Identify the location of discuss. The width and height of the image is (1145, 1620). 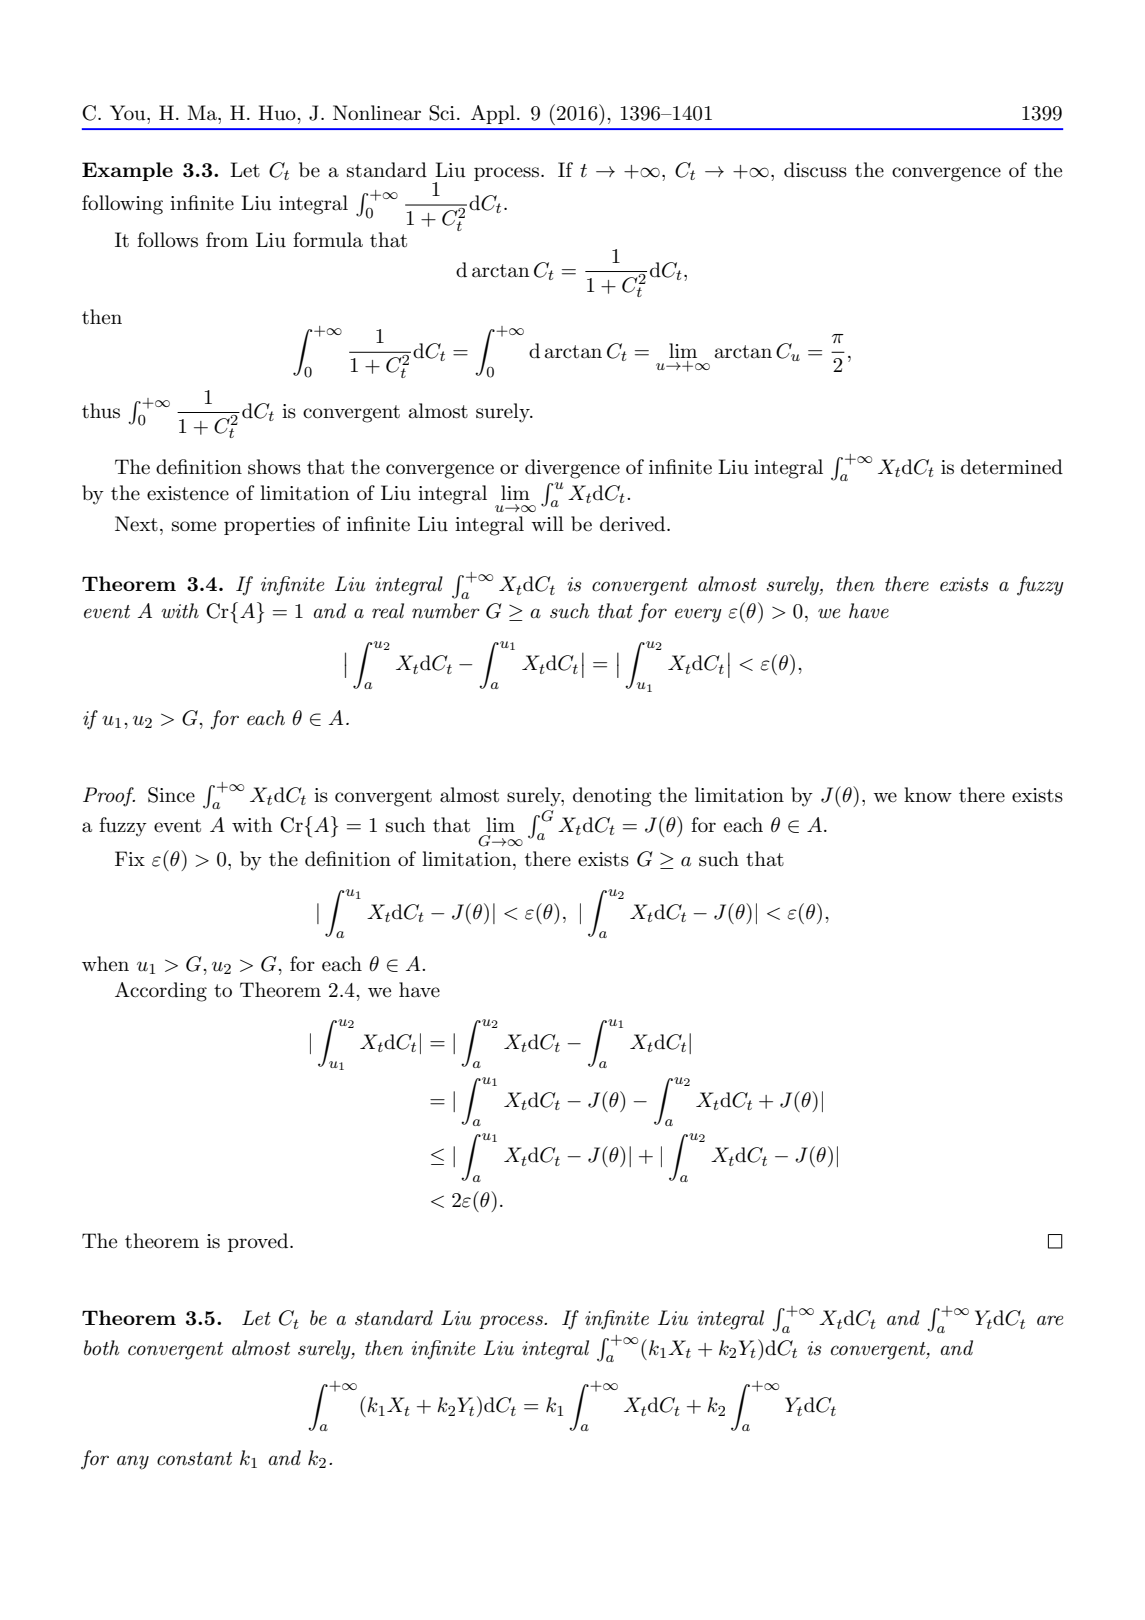
(815, 170).
